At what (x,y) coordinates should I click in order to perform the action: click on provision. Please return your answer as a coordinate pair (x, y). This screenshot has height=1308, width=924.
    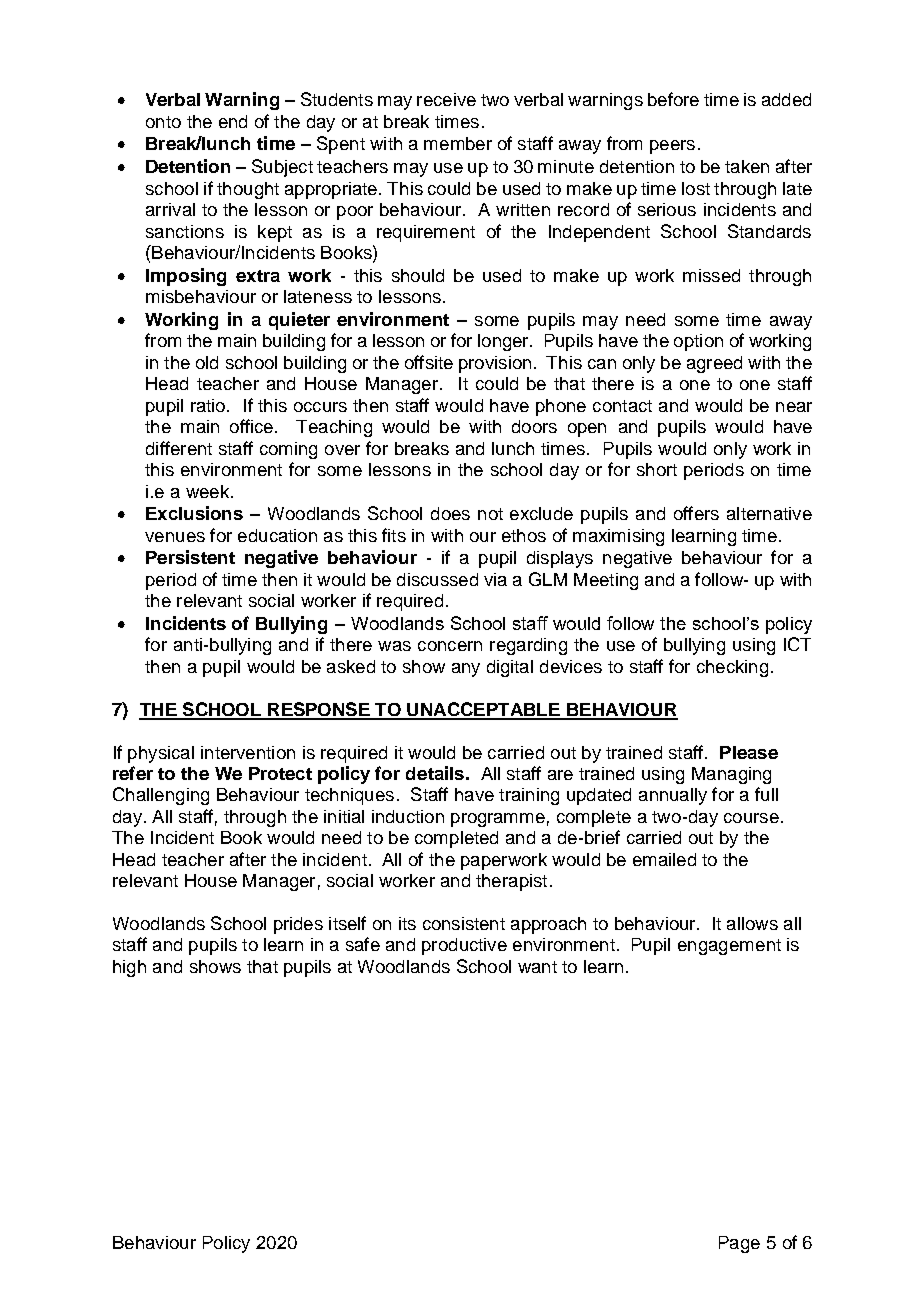
    Looking at the image, I should click on (495, 364).
